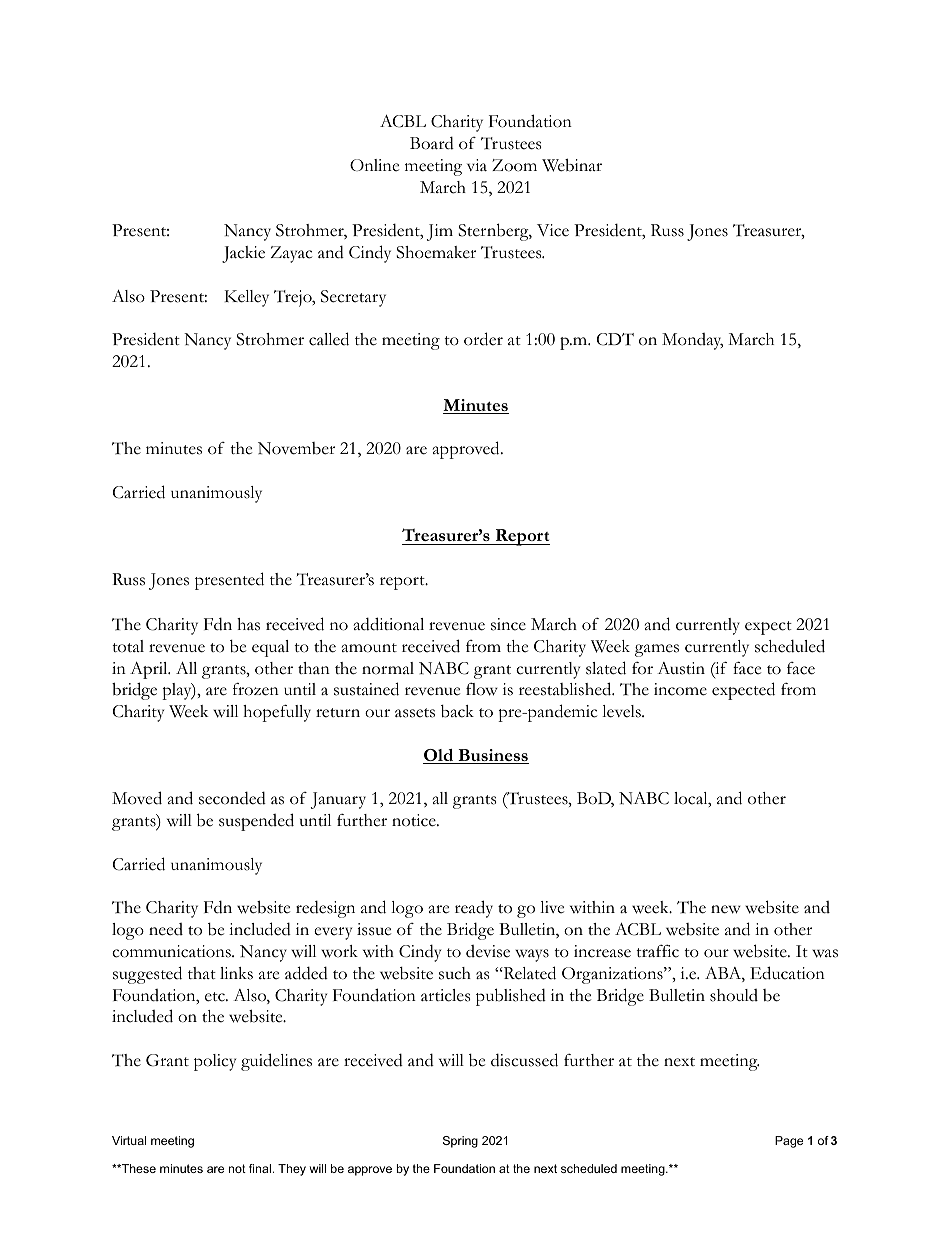 This document has width=952, height=1233. What do you see at coordinates (460, 1142) in the document?
I see `Spring` at bounding box center [460, 1142].
